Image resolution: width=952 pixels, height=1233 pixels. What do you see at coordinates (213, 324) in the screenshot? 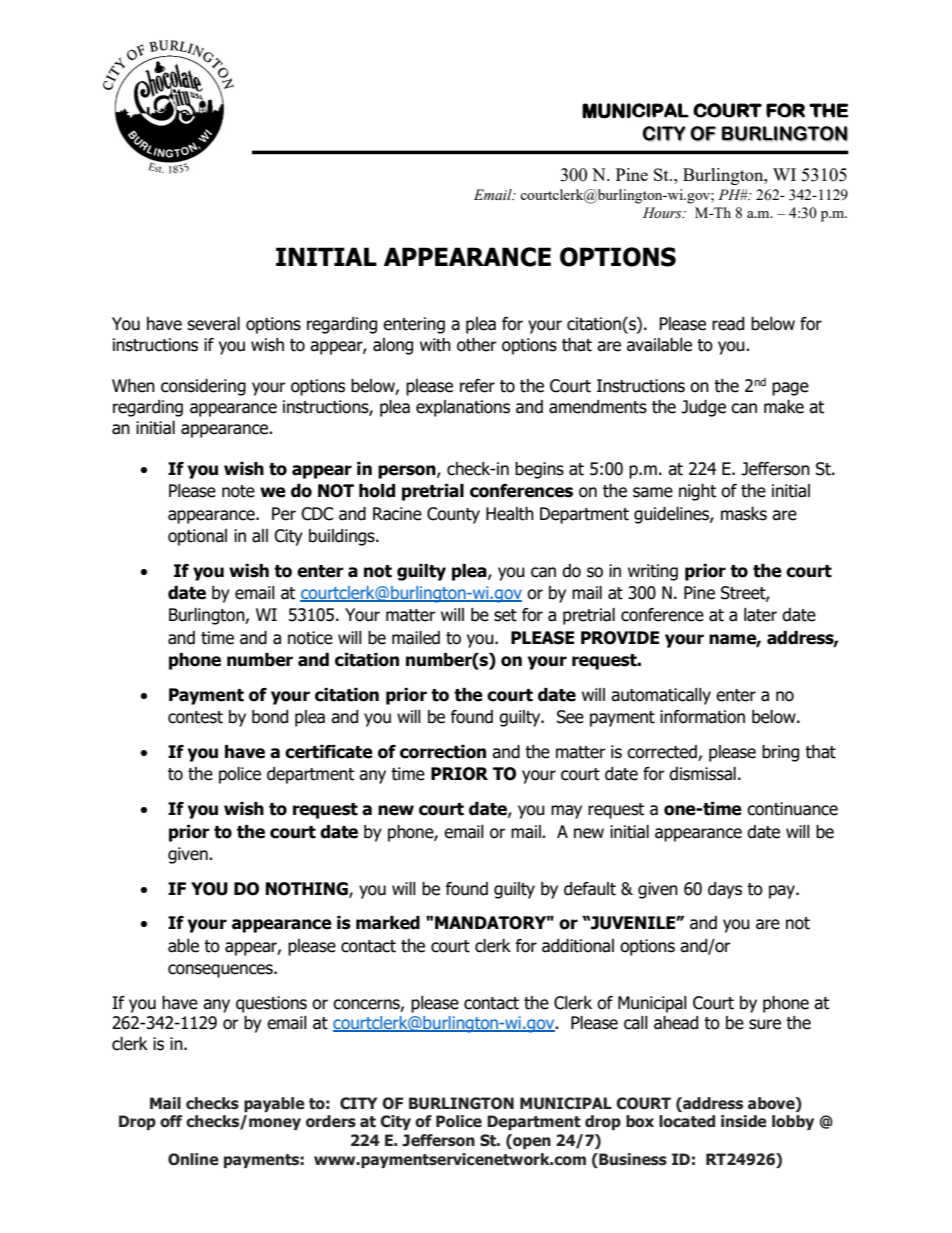
I see `several` at bounding box center [213, 324].
